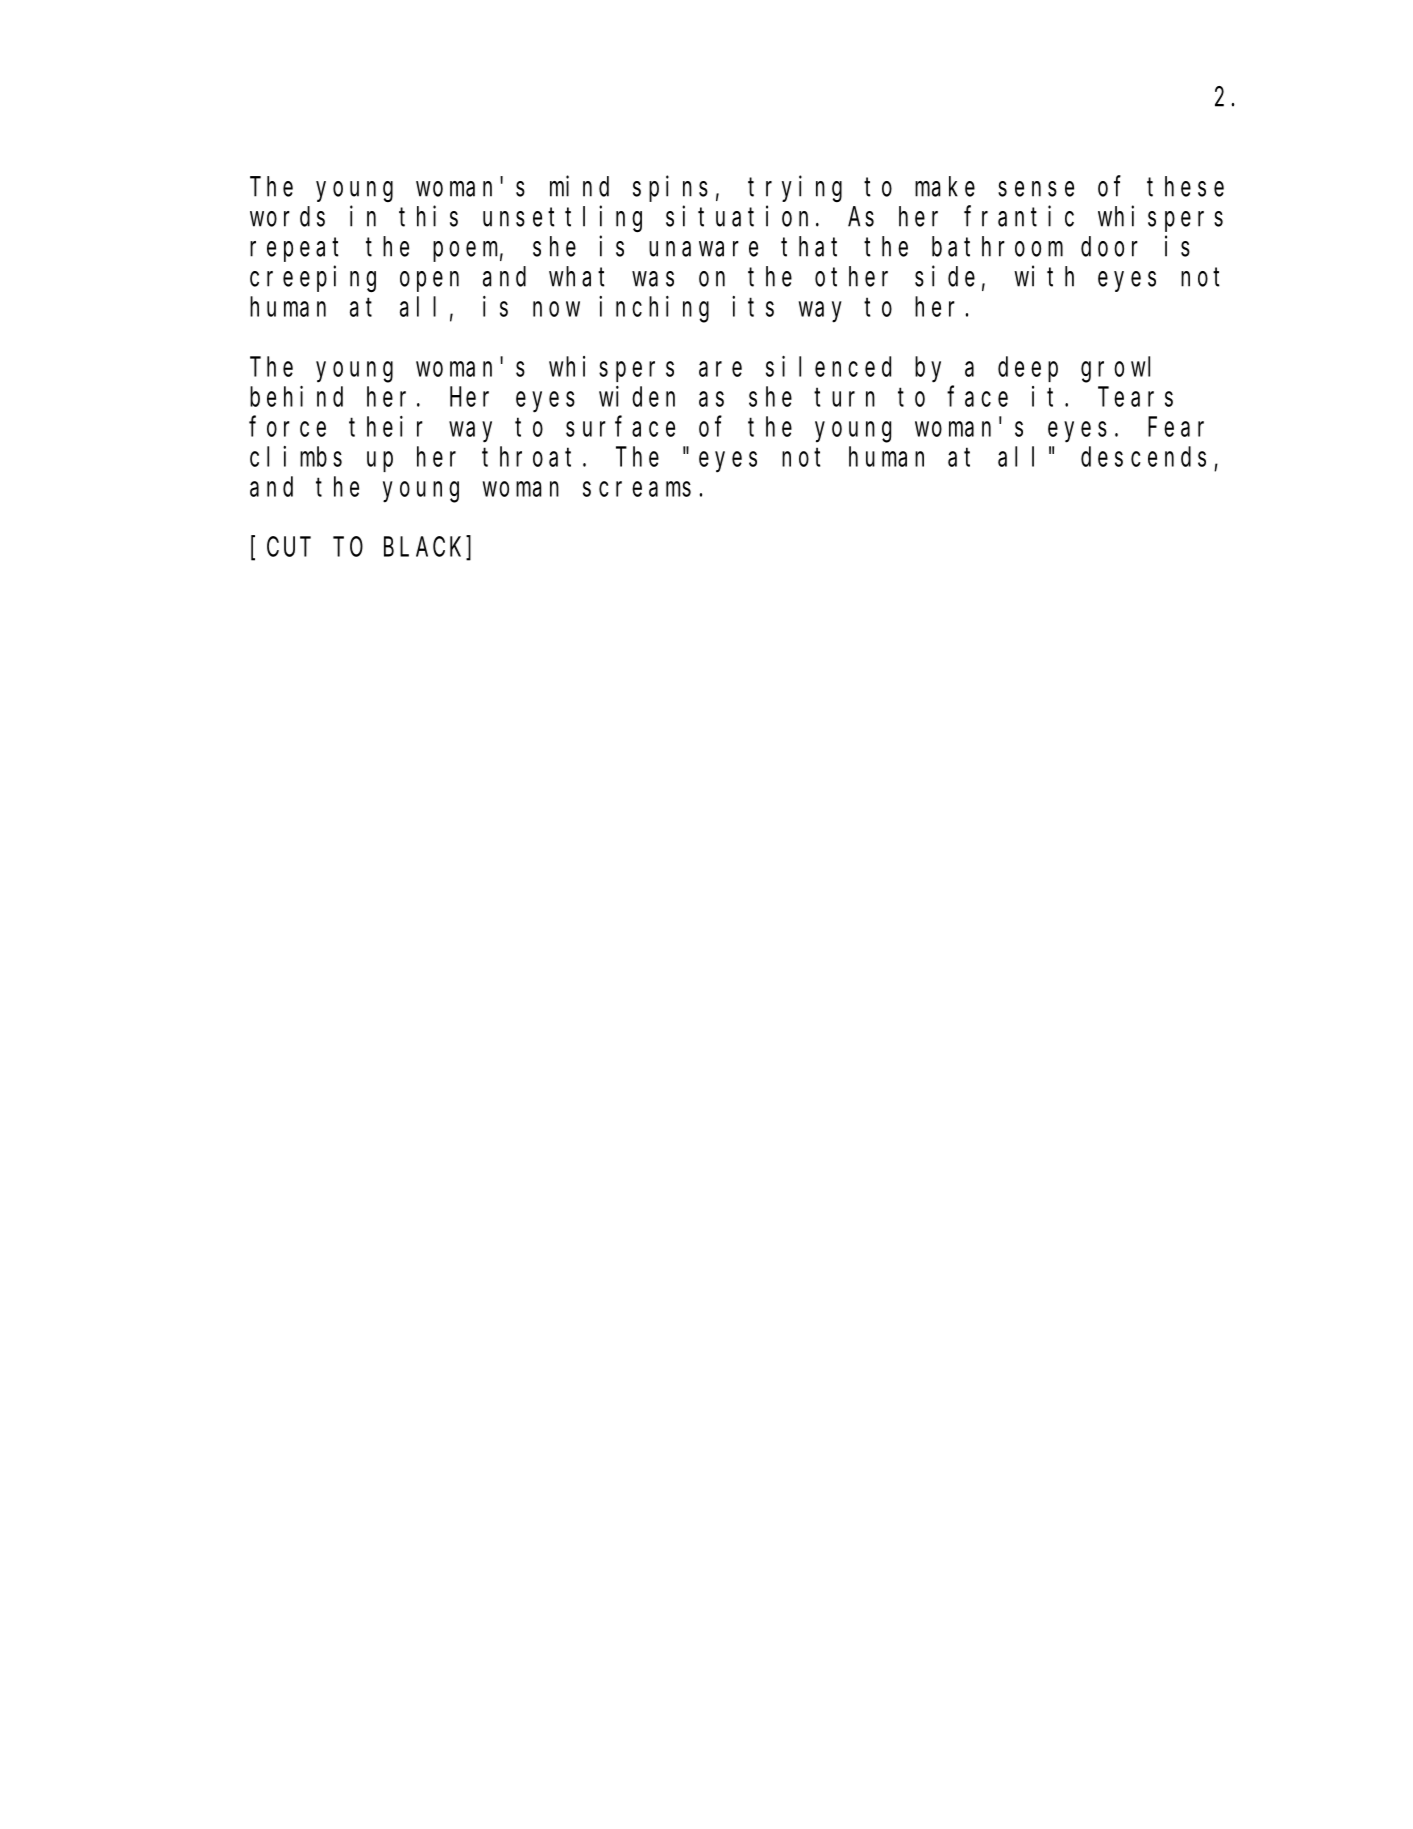 This screenshot has height=1829, width=1413. What do you see at coordinates (1036, 189) in the screenshot?
I see `sense` at bounding box center [1036, 189].
